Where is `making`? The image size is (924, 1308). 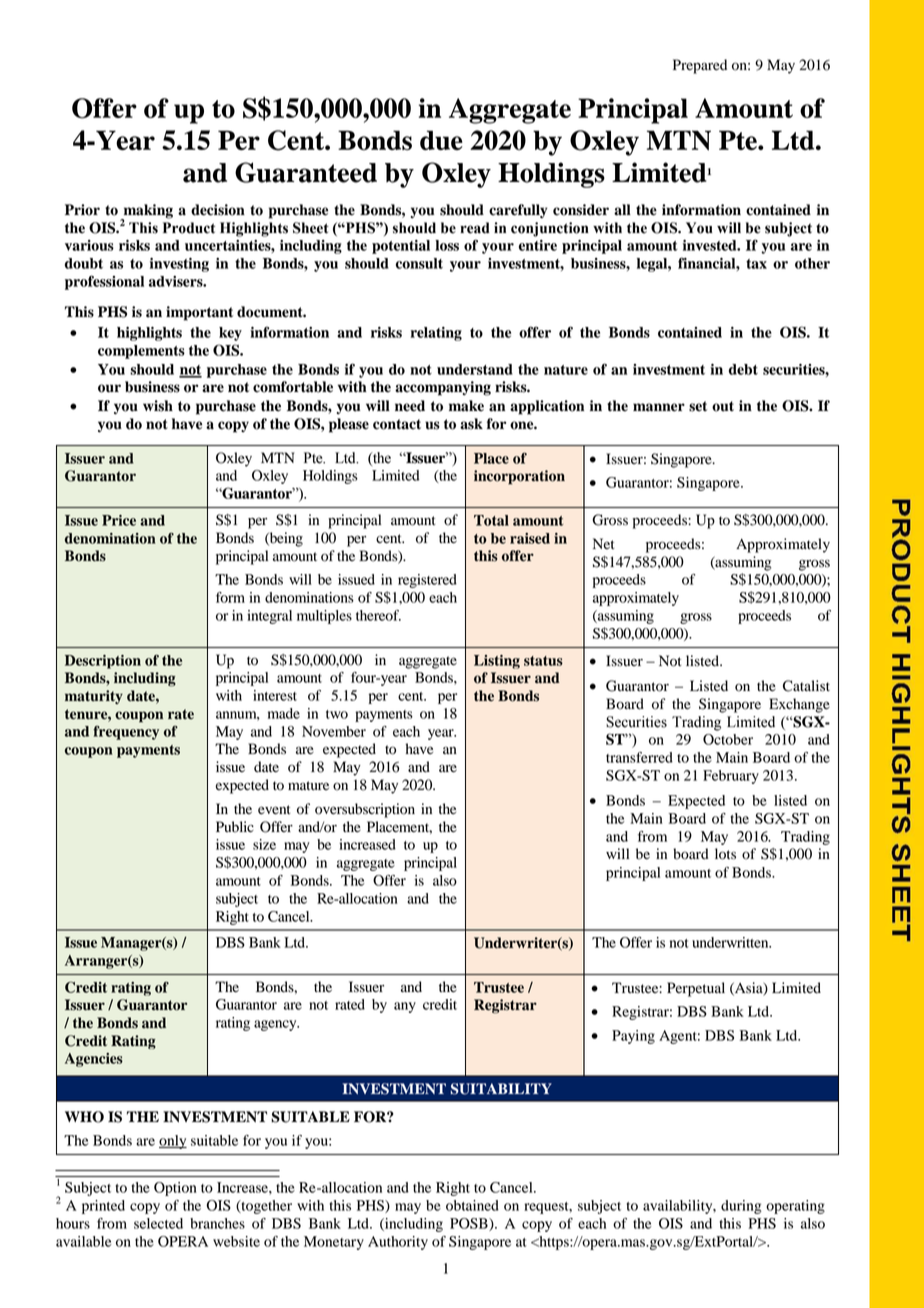
making is located at coordinates (147, 212).
